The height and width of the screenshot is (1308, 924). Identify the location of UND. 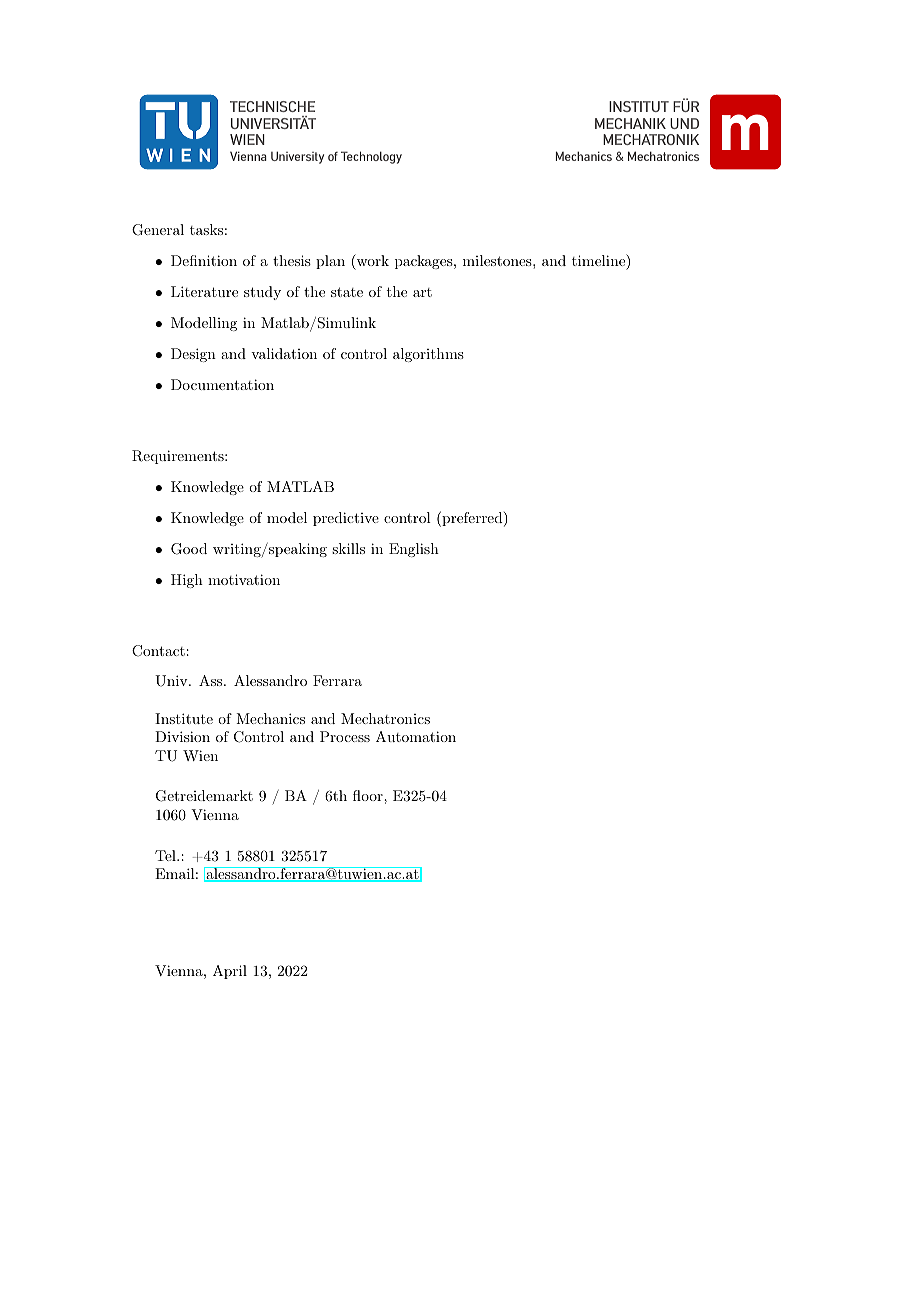
(684, 123).
